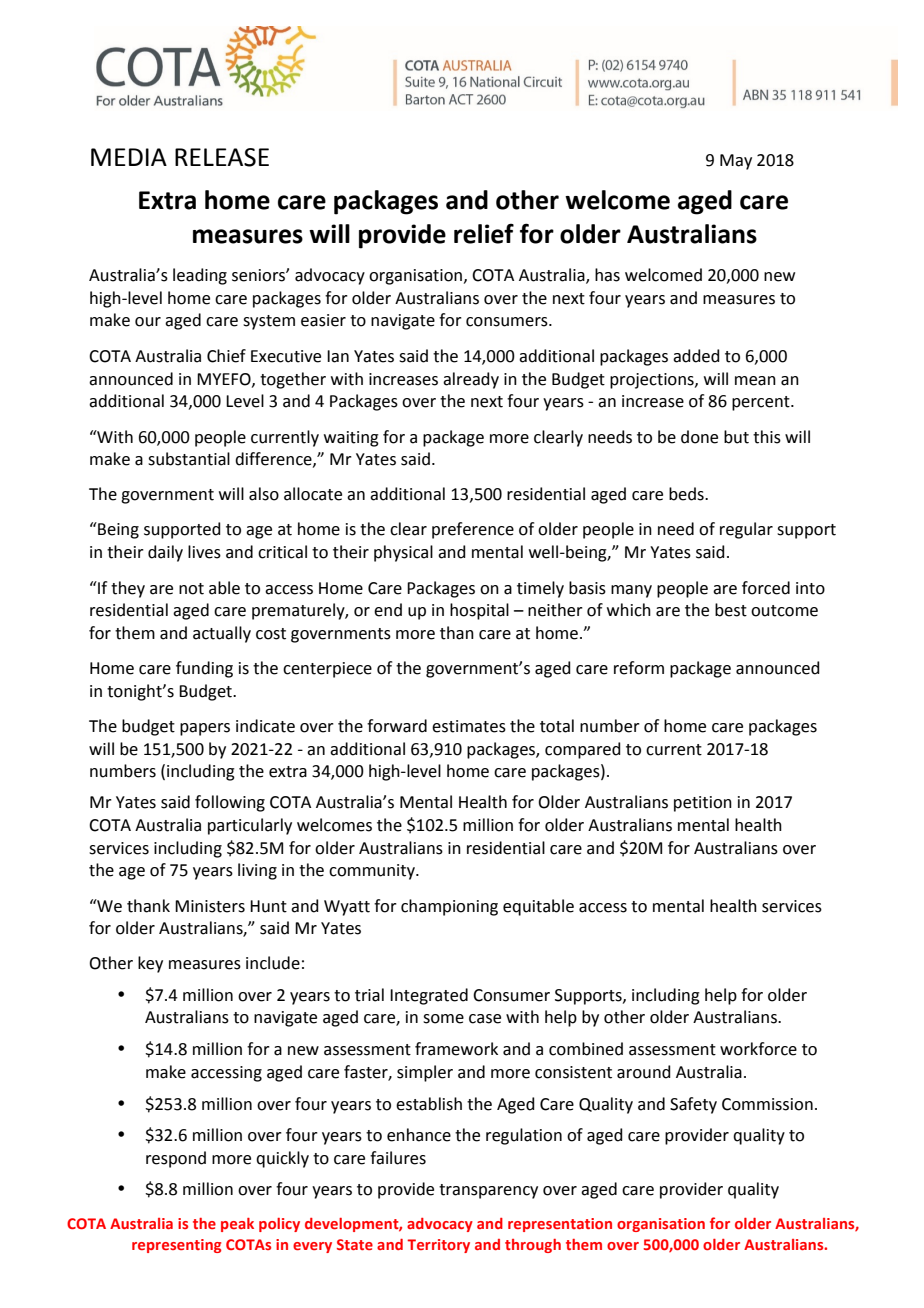  What do you see at coordinates (237, 1225) in the screenshot?
I see `peak` at bounding box center [237, 1225].
